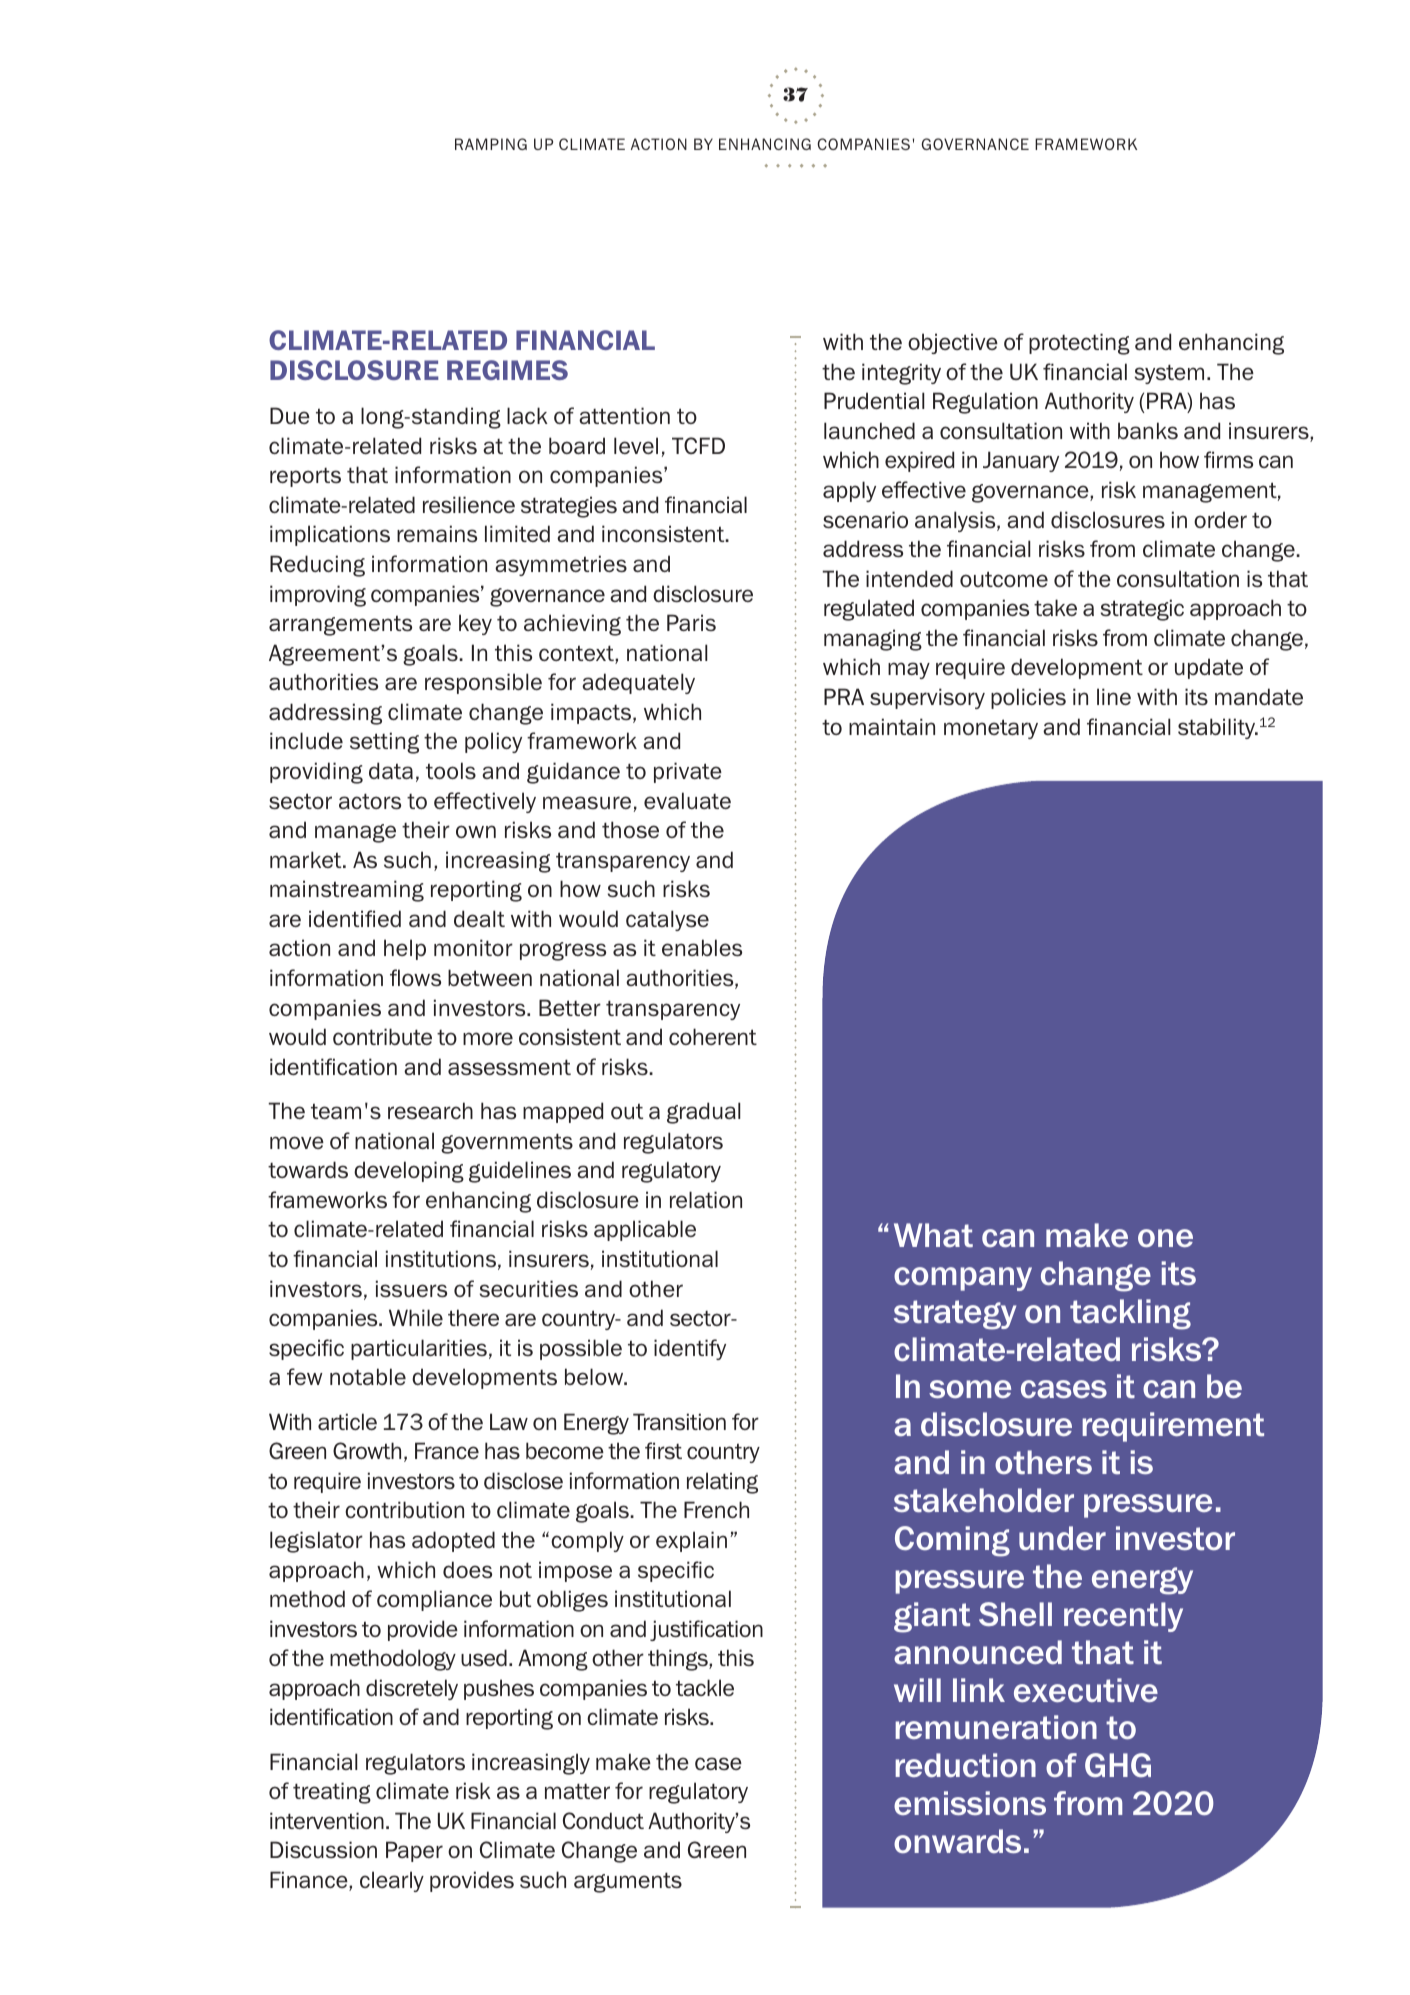  What do you see at coordinates (491, 144) in the document?
I see `RAMPING` at bounding box center [491, 144].
